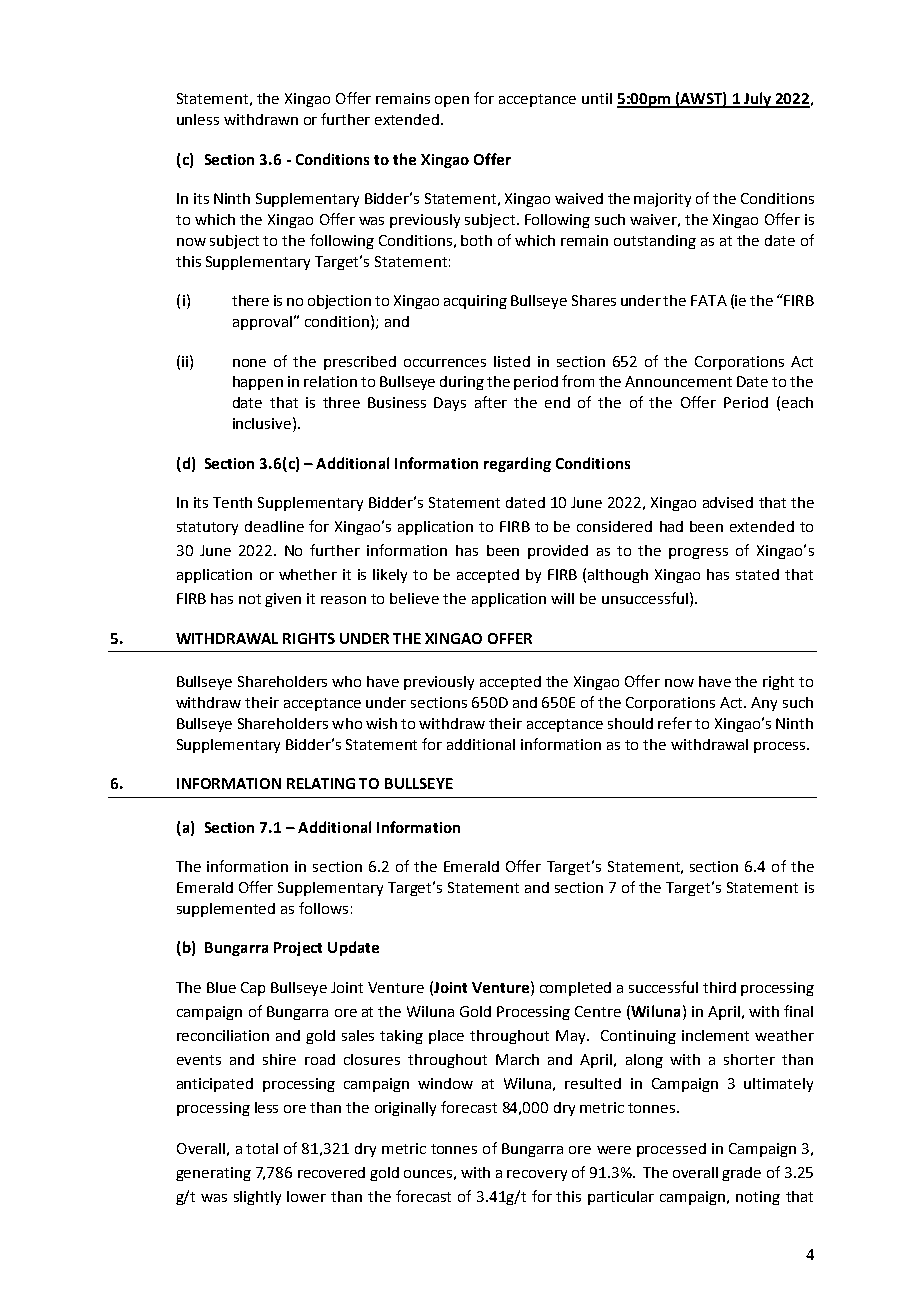 This image has height=1308, width=924. What do you see at coordinates (262, 1148) in the image?
I see `total` at bounding box center [262, 1148].
